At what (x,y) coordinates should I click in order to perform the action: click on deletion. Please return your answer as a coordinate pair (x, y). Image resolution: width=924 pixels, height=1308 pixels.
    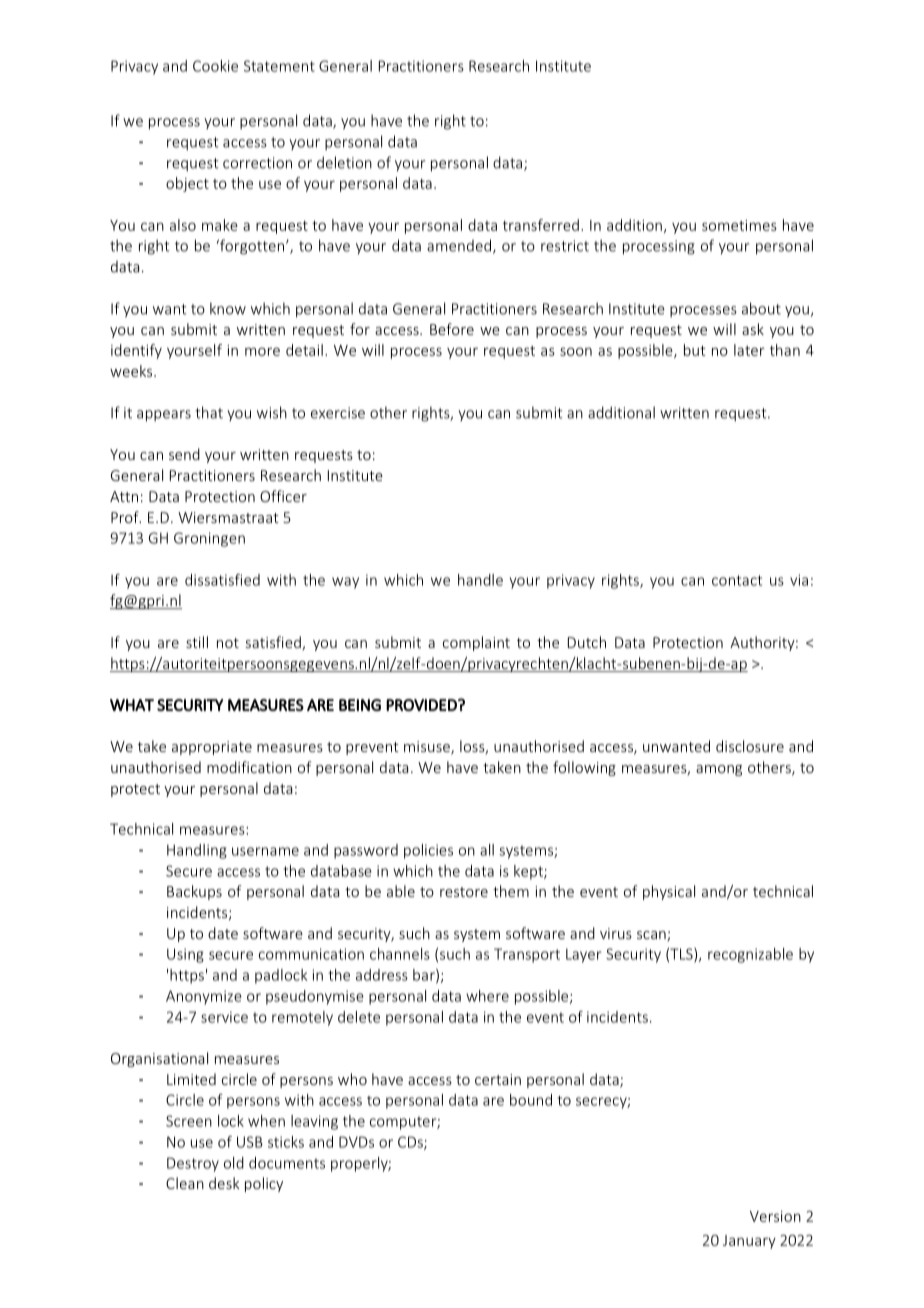
    Looking at the image, I should click on (344, 162).
